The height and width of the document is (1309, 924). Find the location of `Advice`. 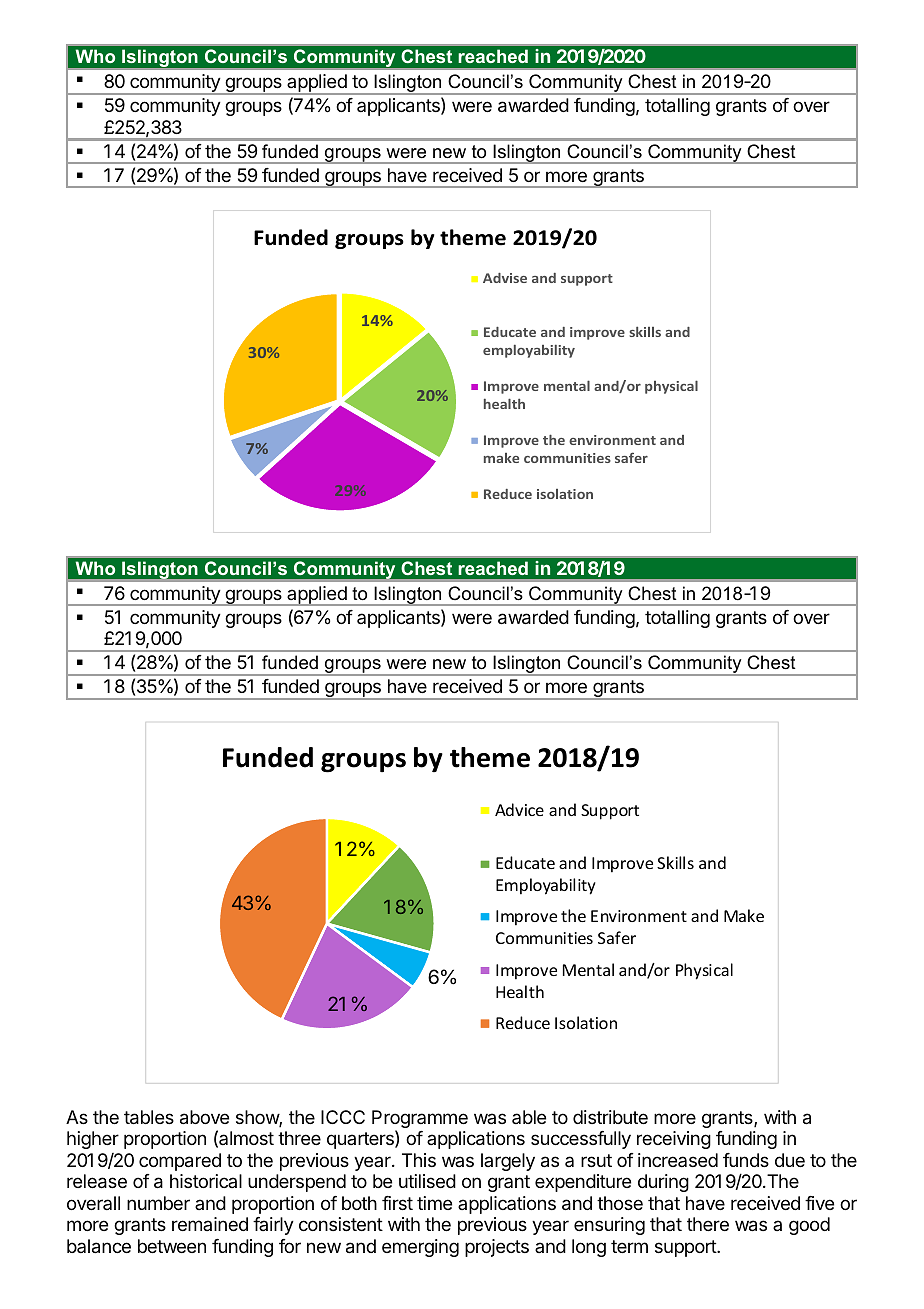

Advice is located at coordinates (519, 809).
